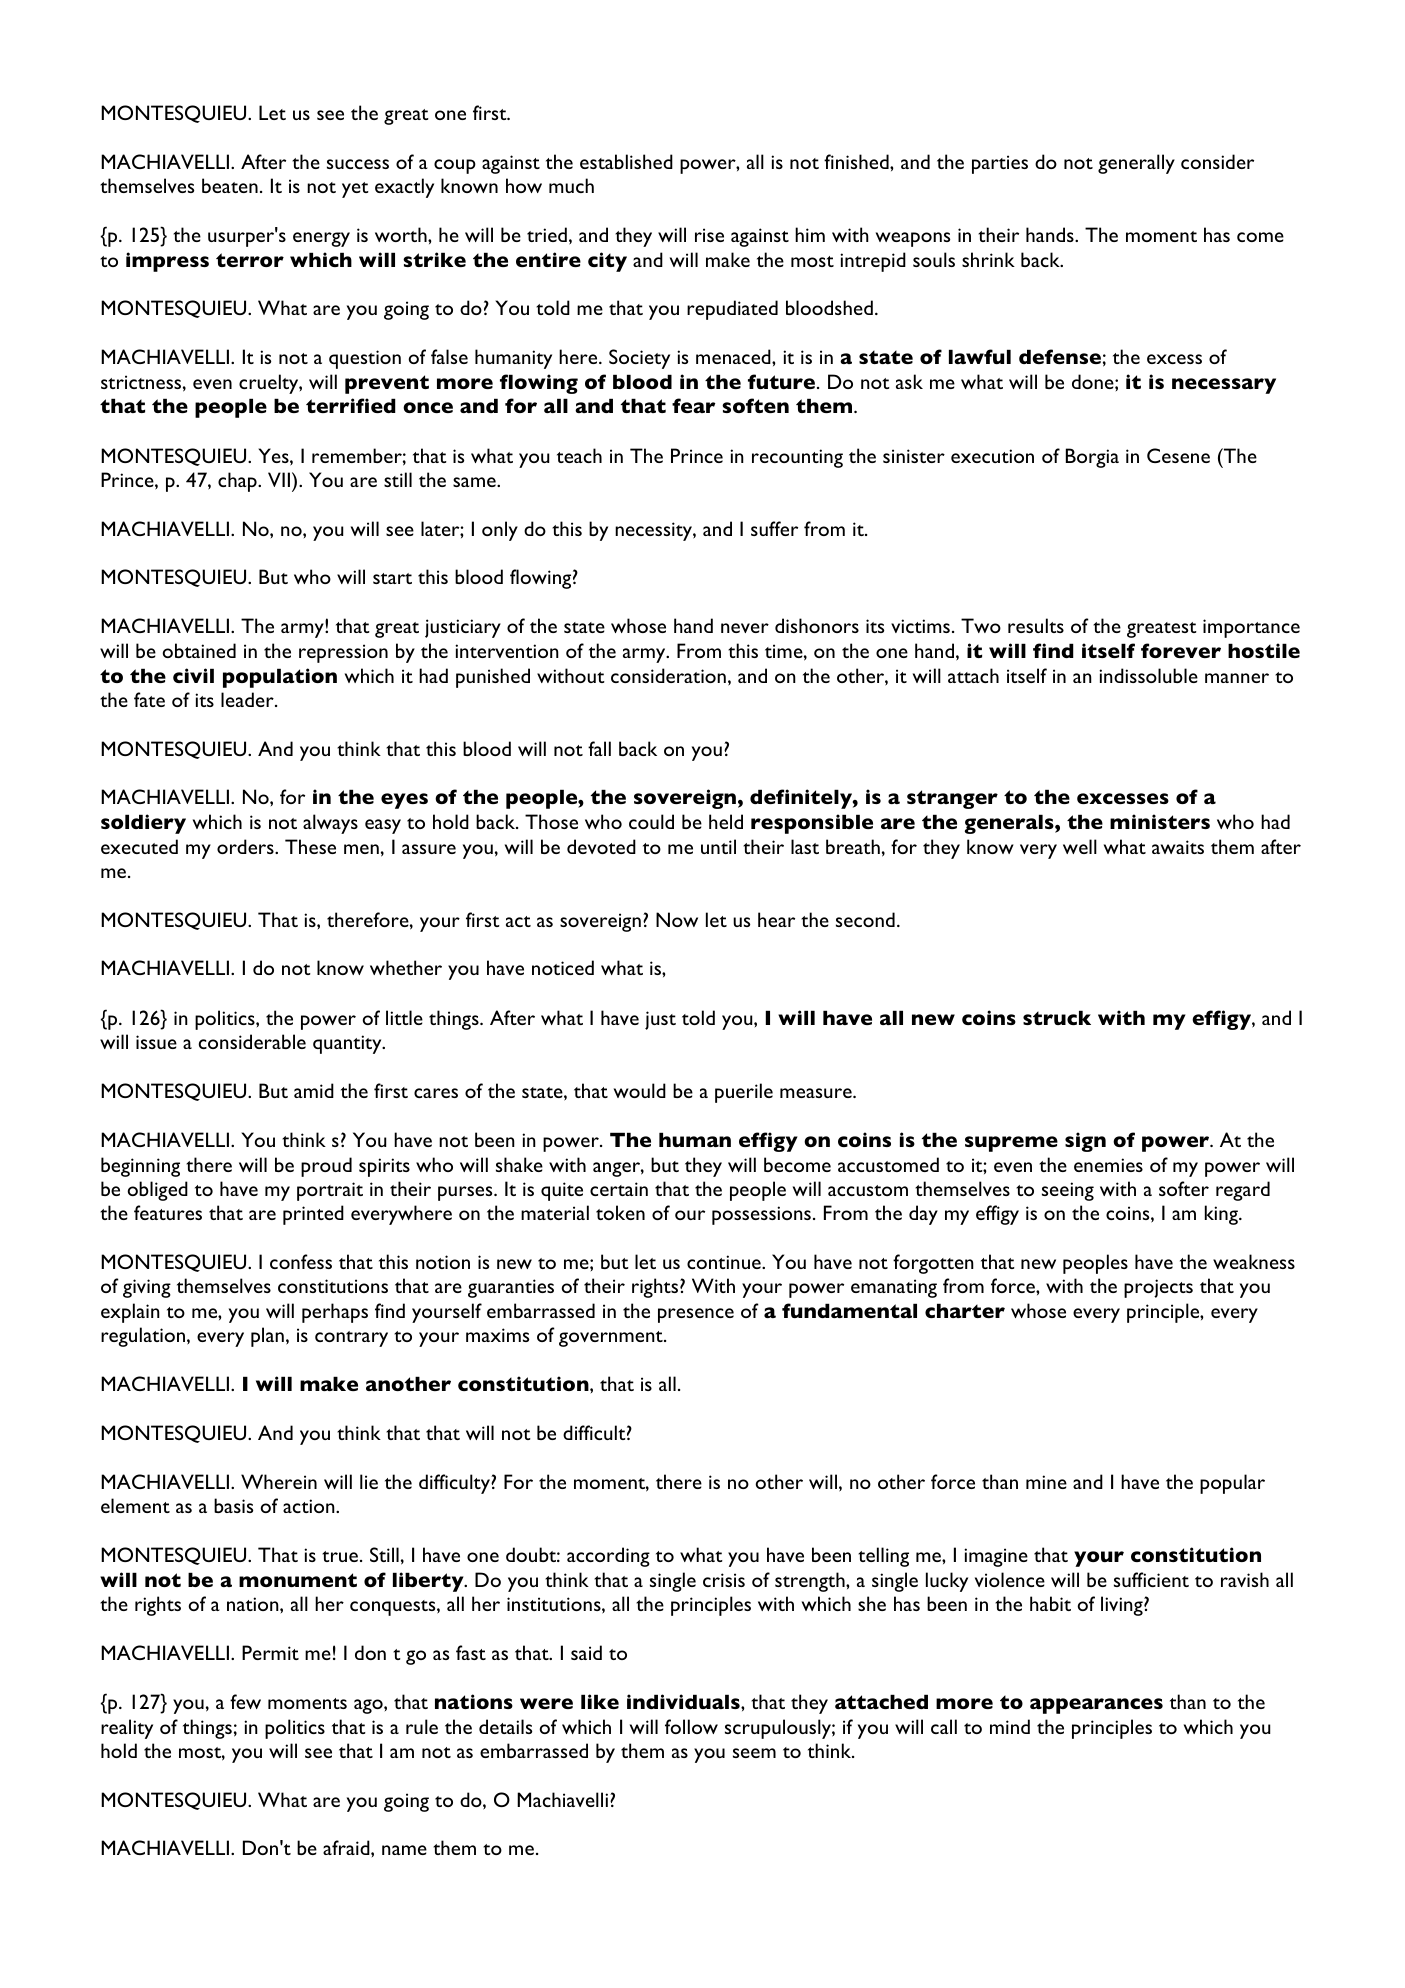 The width and height of the screenshot is (1405, 1988). Describe the element at coordinates (230, 185) in the screenshot. I see `beaten` at that location.
